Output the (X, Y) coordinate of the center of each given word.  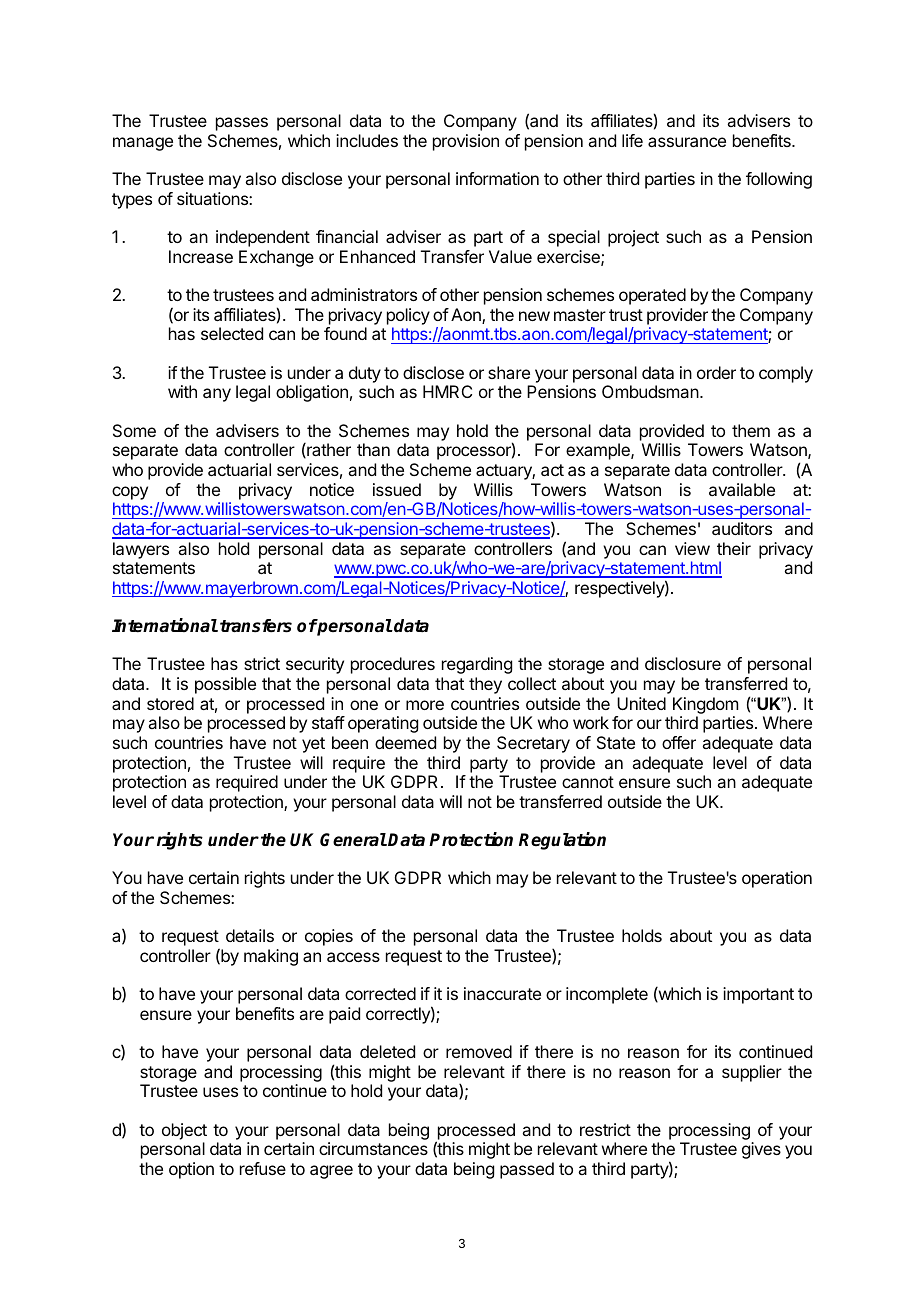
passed (527, 1170)
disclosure (683, 663)
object (184, 1131)
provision (466, 142)
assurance (687, 142)
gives (761, 1150)
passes (242, 124)
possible (225, 685)
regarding (477, 665)
